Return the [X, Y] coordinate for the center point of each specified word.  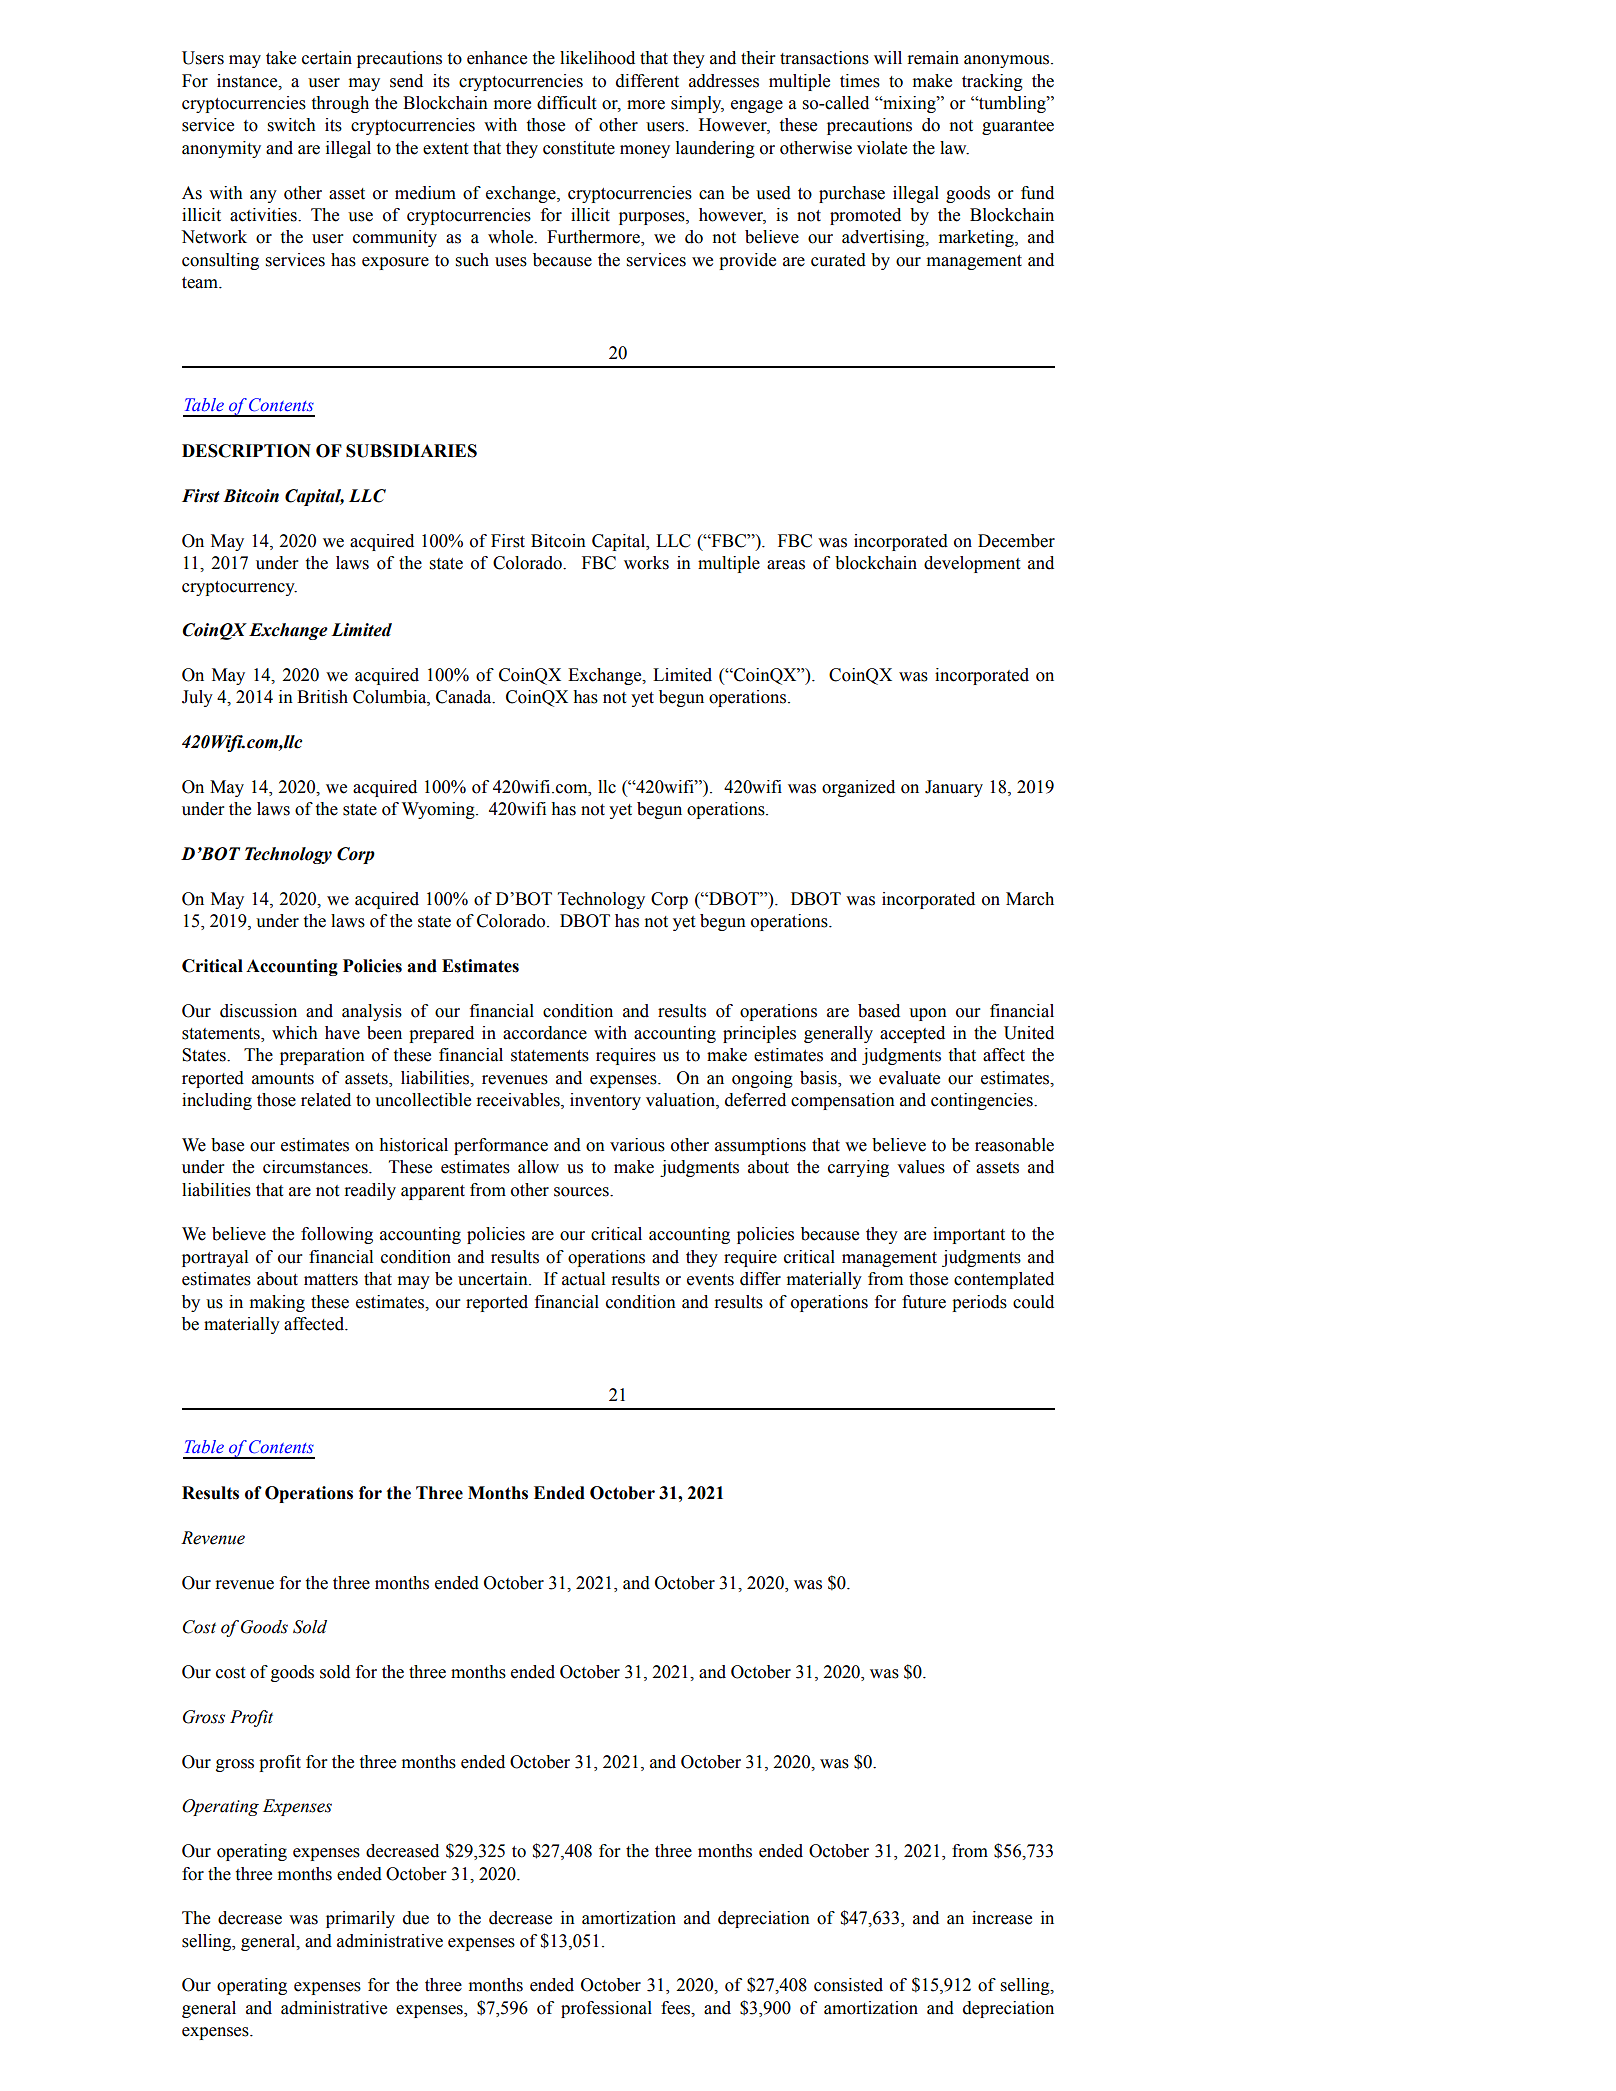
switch [292, 125]
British [322, 697]
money [645, 151]
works [646, 563]
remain [933, 58]
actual [583, 1279]
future [924, 1302]
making [277, 1303]
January [954, 788]
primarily [360, 1919]
